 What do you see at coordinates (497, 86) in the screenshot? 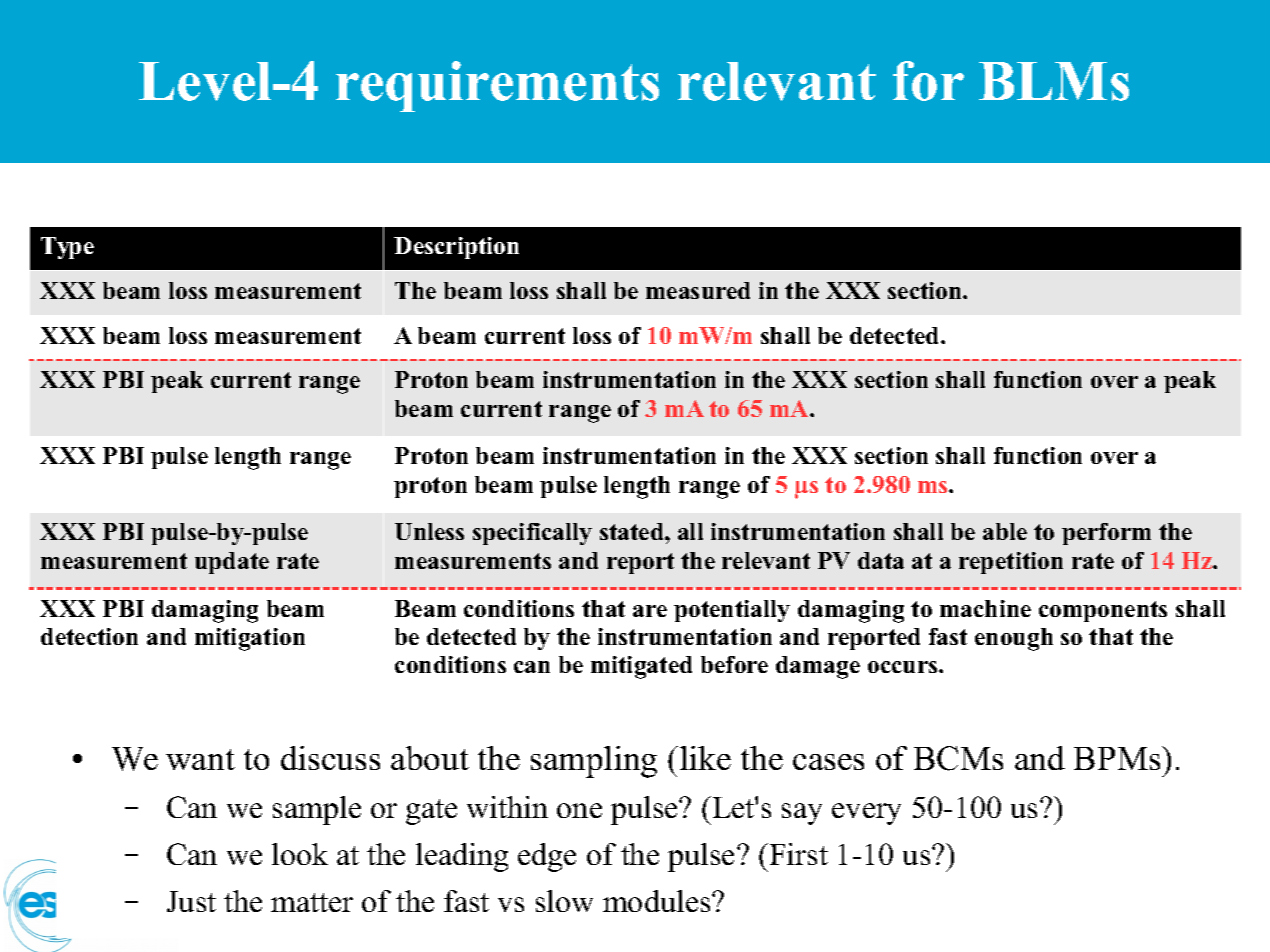
I see `requirements` at bounding box center [497, 86].
